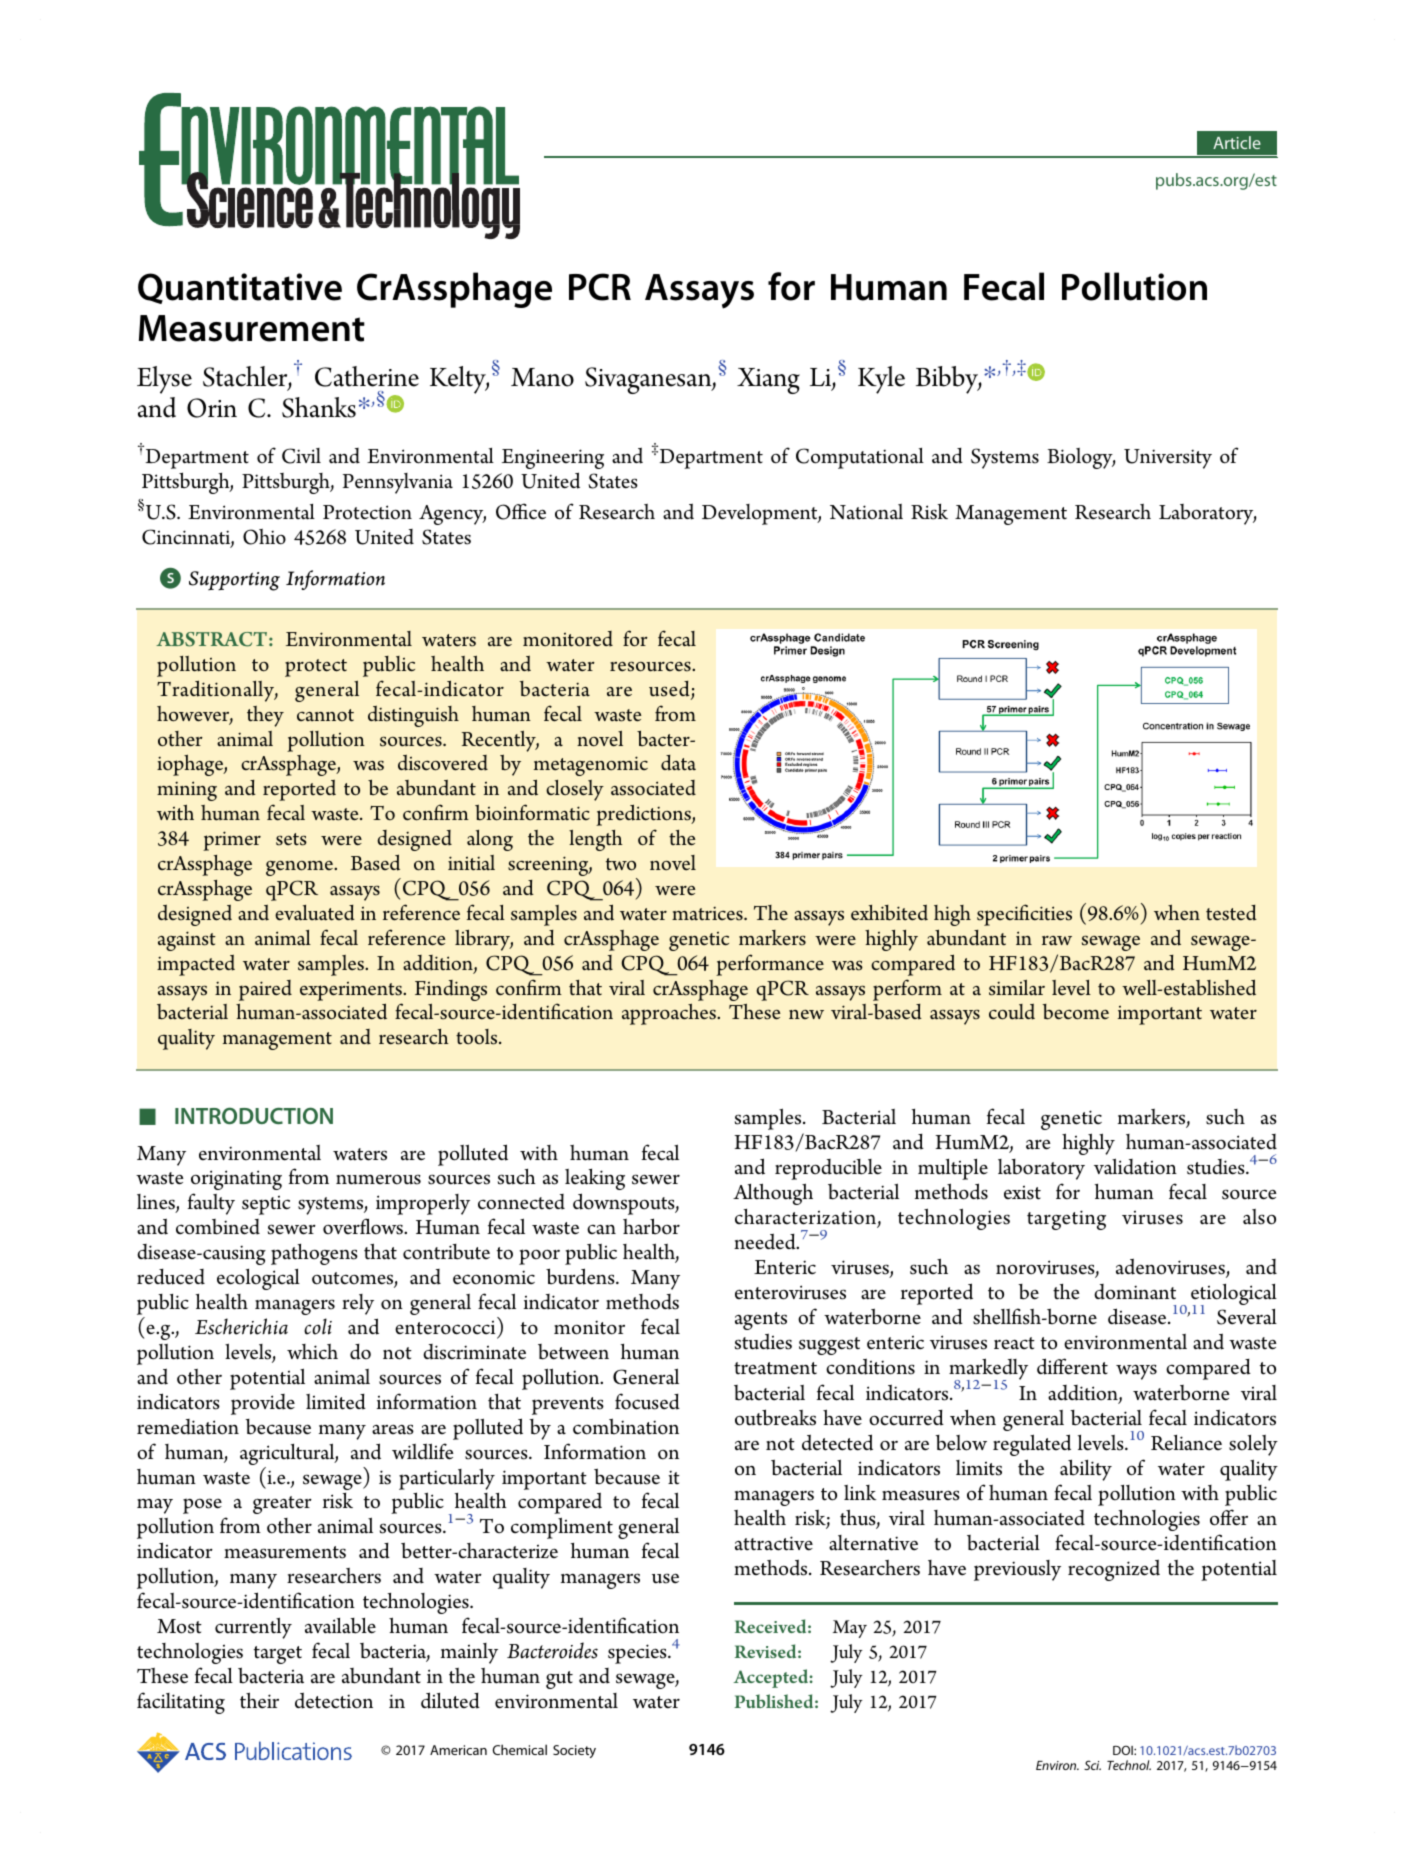 Image resolution: width=1415 pixels, height=1852 pixels. Describe the element at coordinates (768, 381) in the image. I see `Xiang` at that location.
